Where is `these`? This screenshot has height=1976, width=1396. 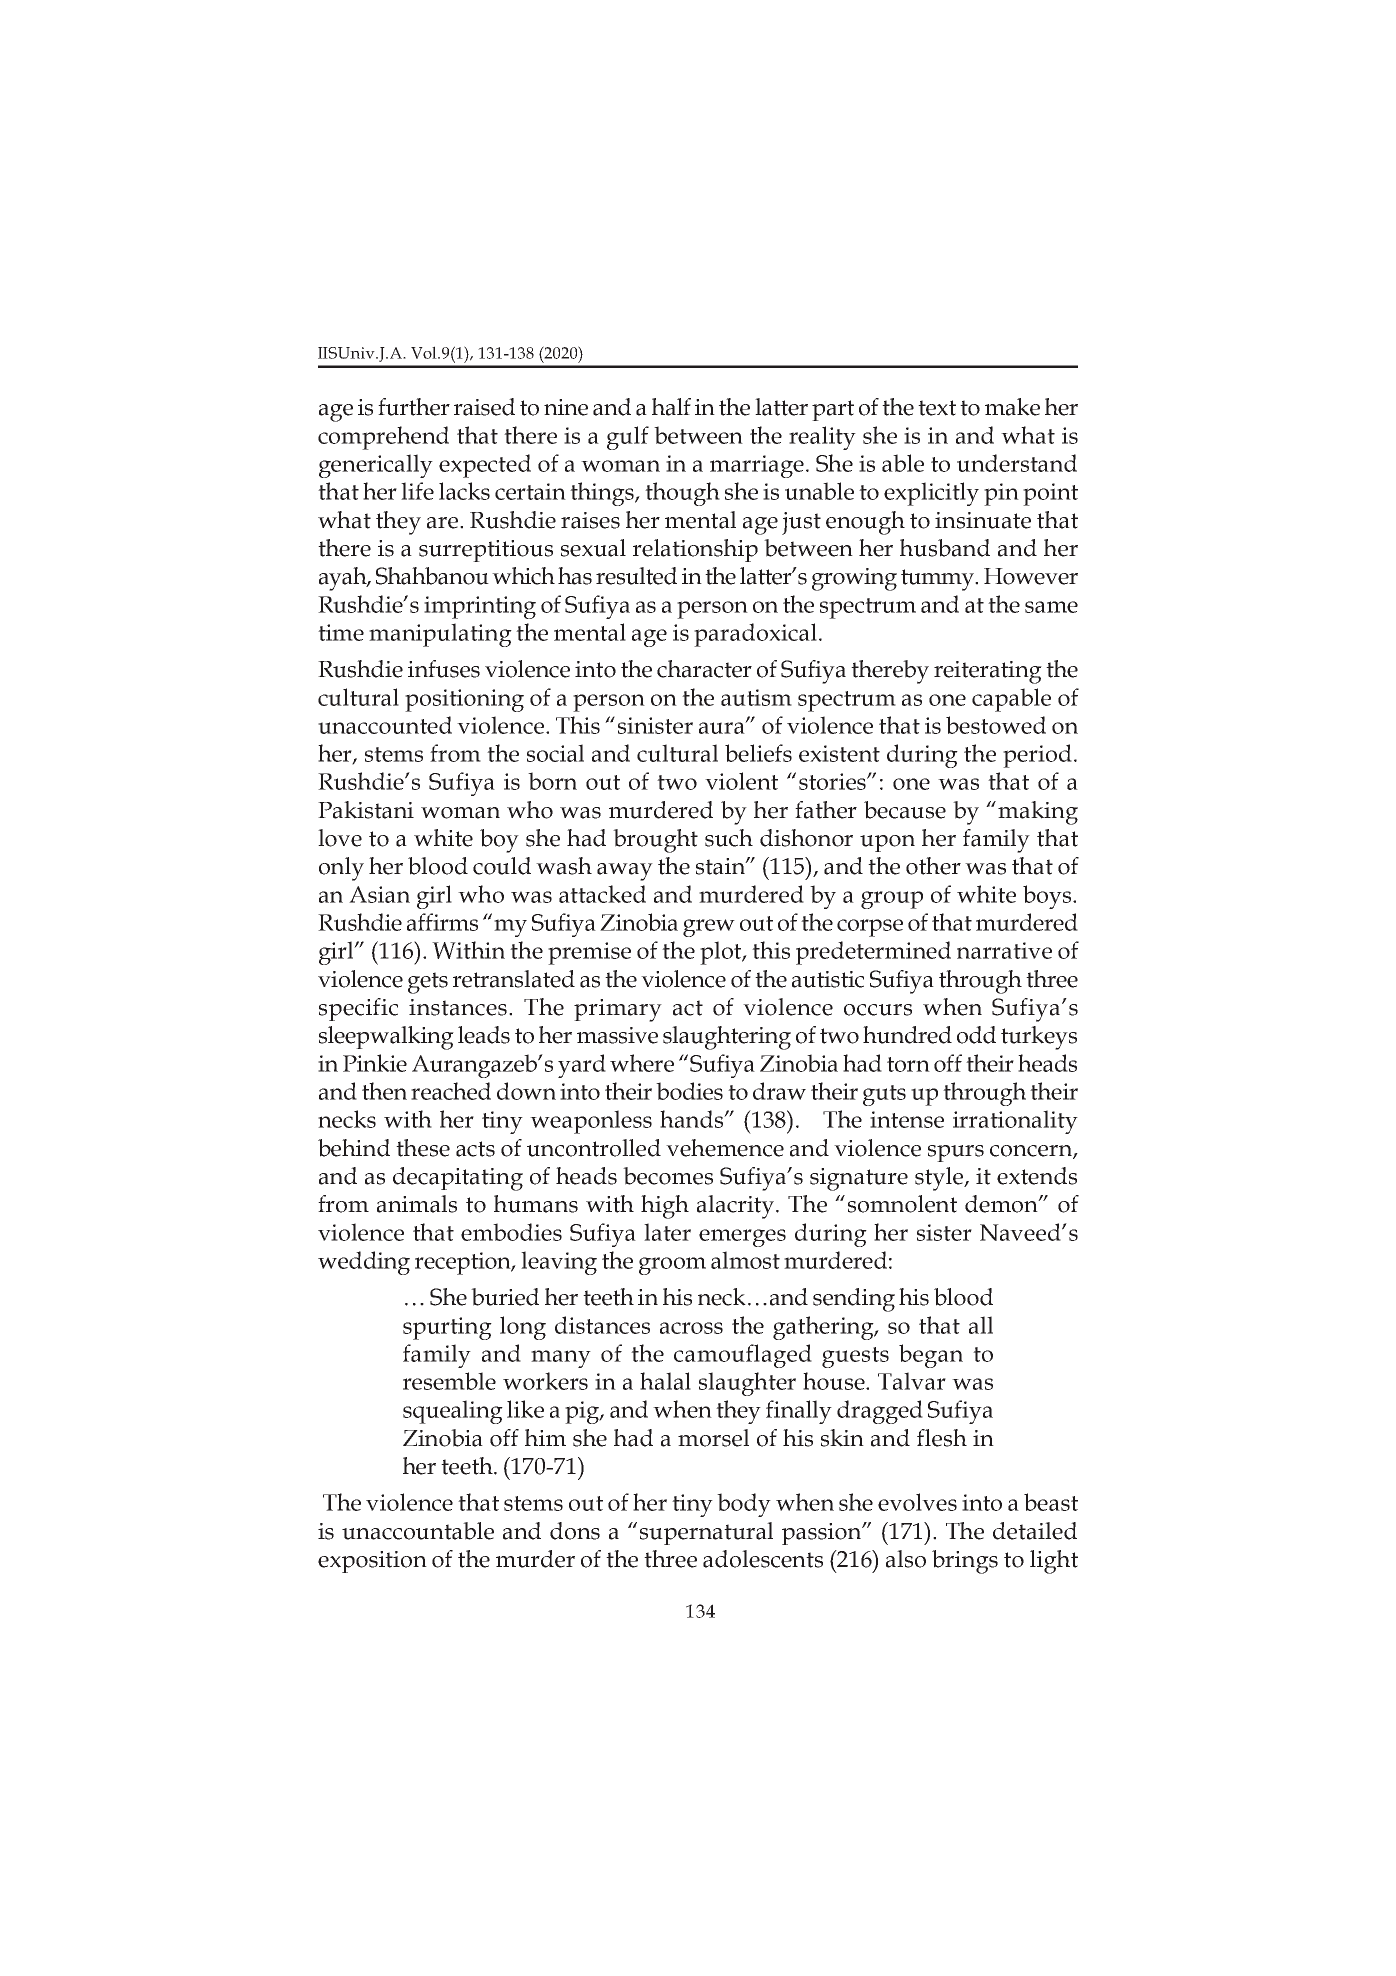 these is located at coordinates (423, 1148).
